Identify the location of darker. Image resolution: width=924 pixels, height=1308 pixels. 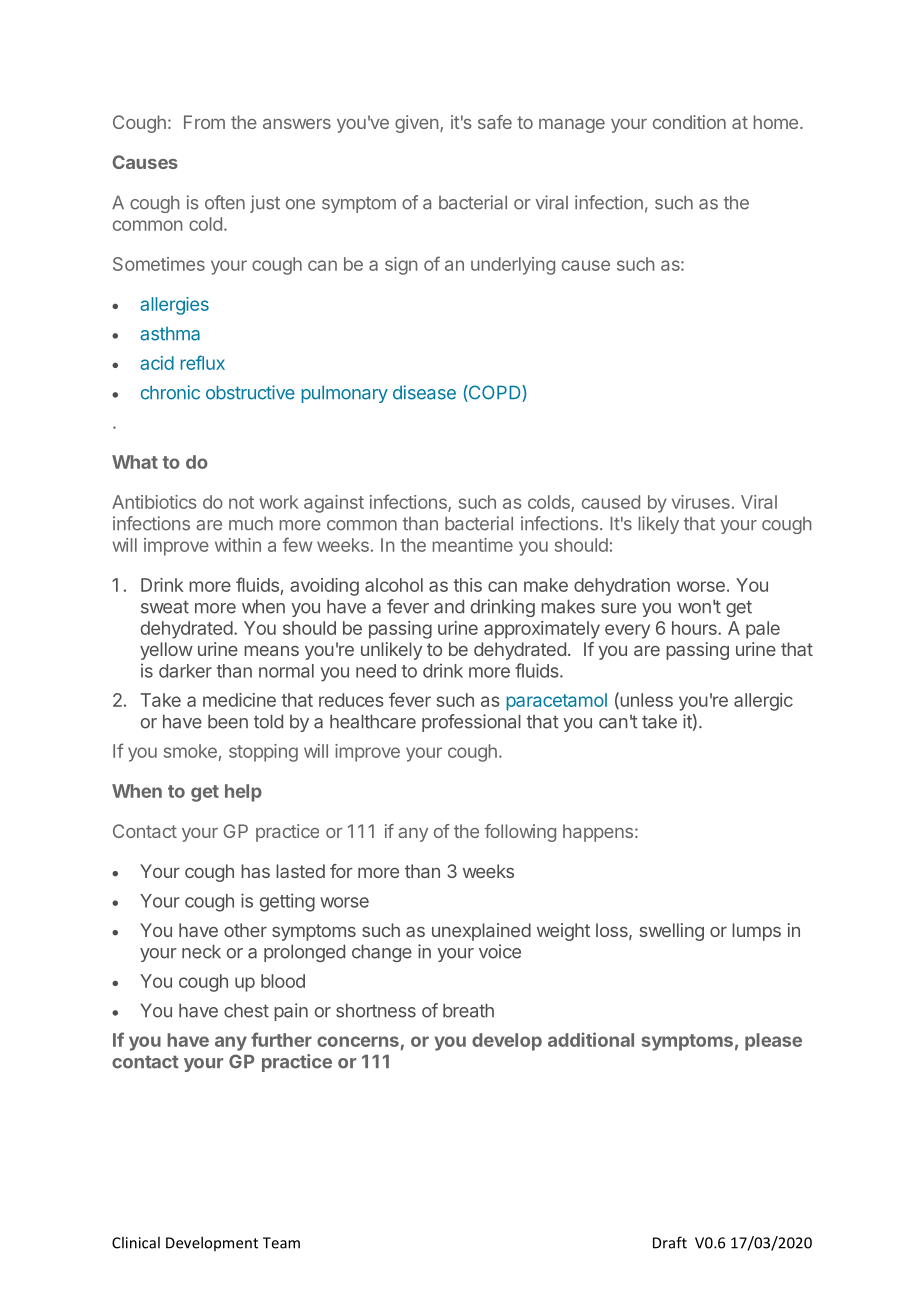
(185, 671).
